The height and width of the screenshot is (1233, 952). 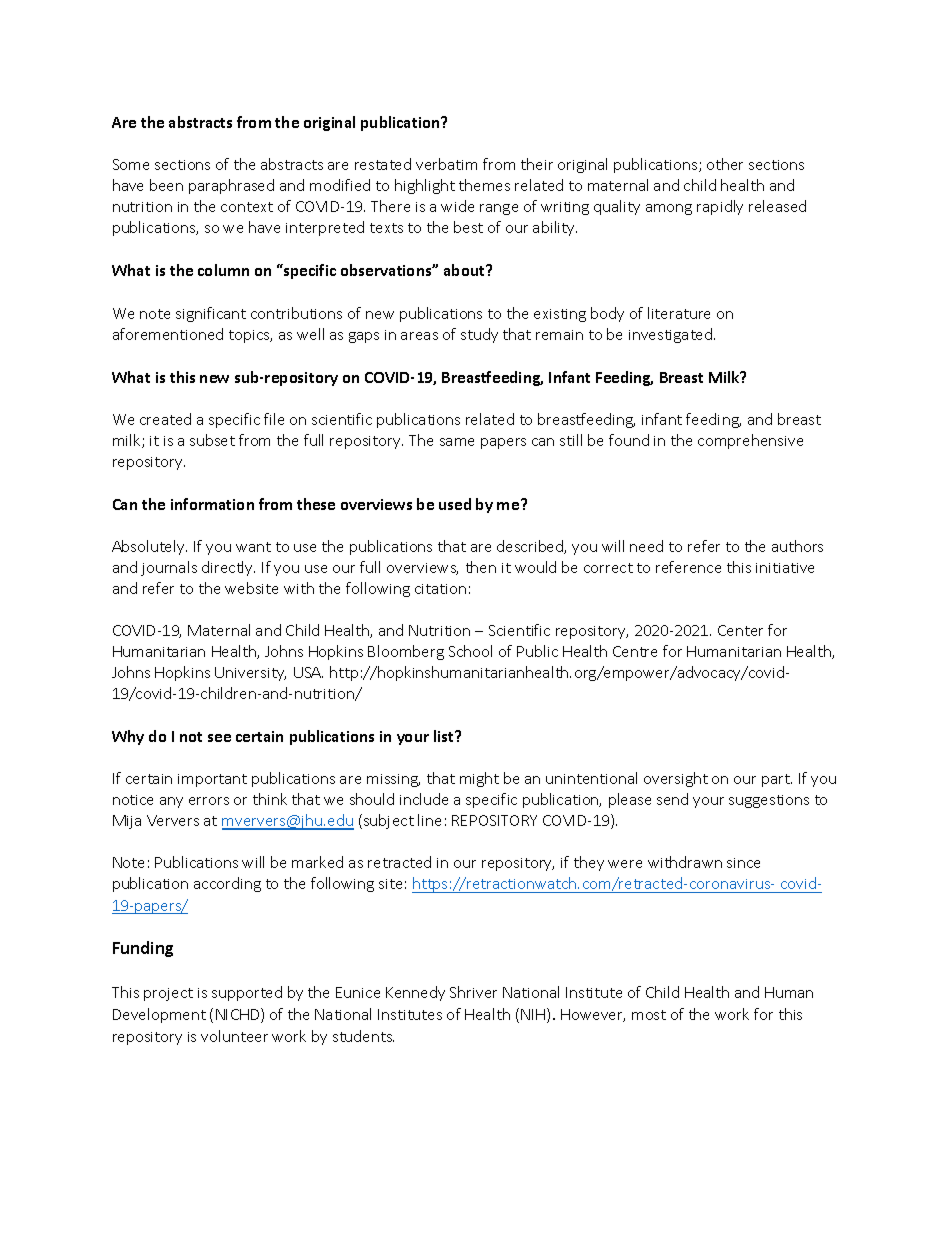 I want to click on supported, so click(x=247, y=993).
